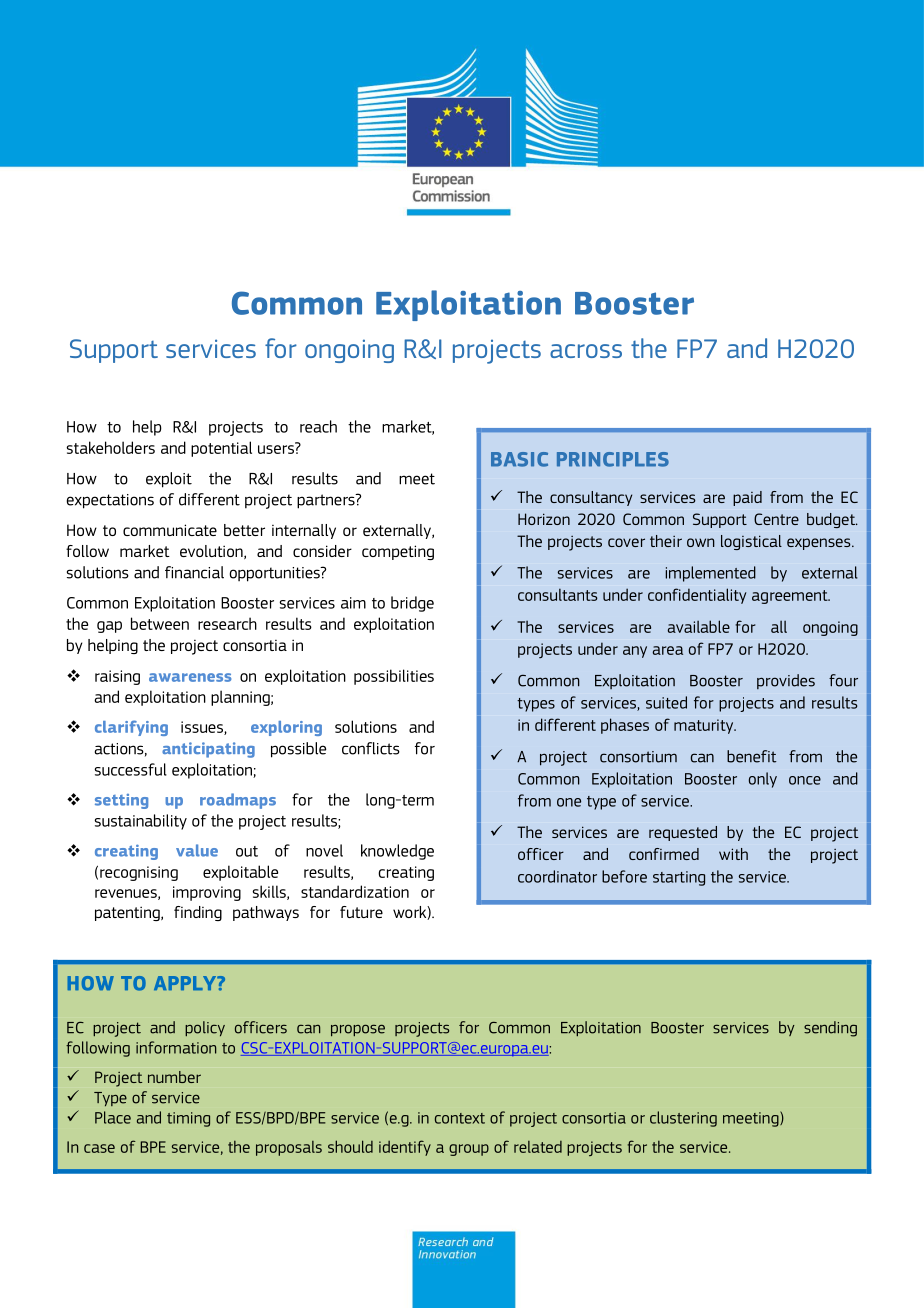 The height and width of the screenshot is (1308, 924). I want to click on context, so click(460, 1118).
